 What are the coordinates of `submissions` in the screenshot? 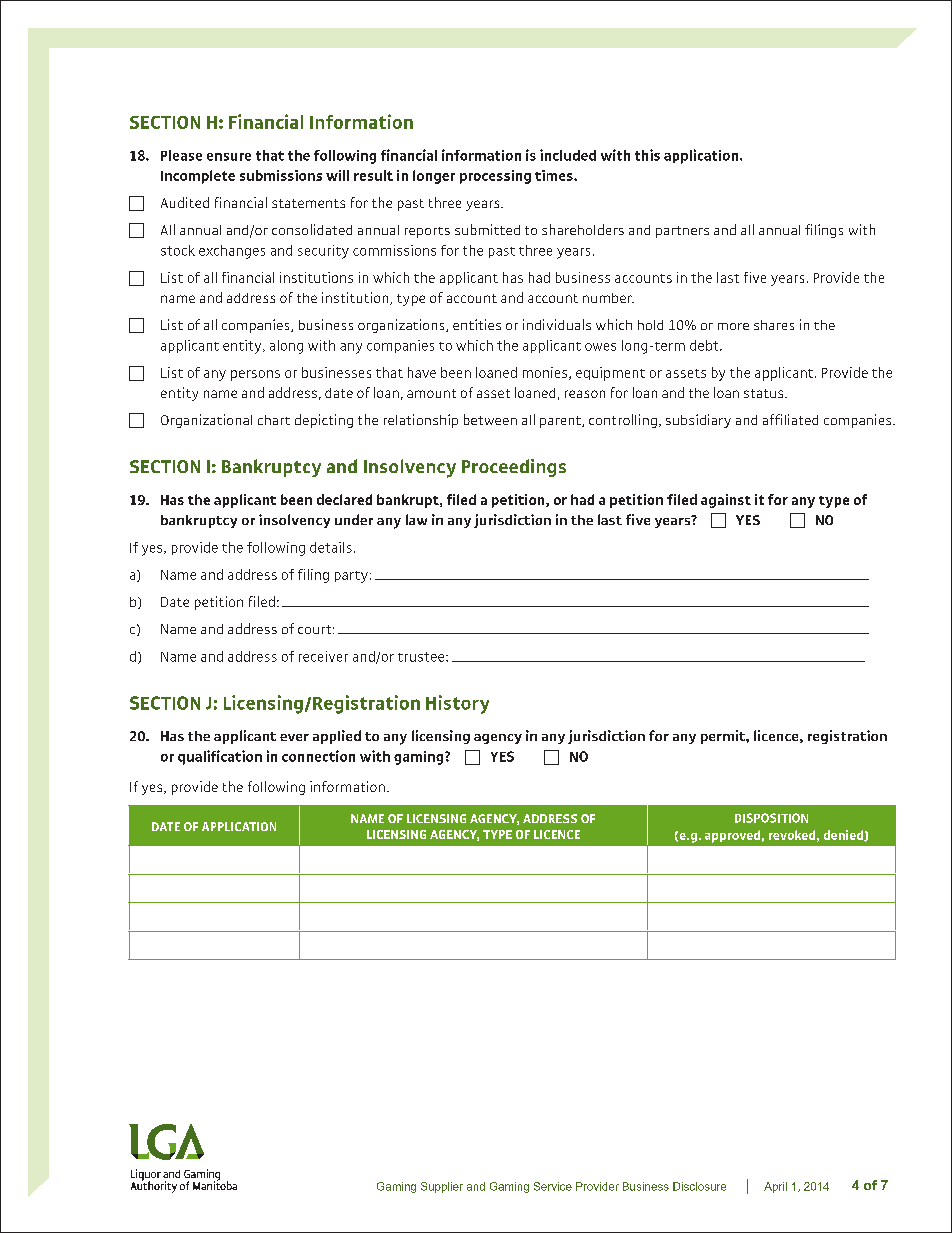 It's located at (281, 175).
